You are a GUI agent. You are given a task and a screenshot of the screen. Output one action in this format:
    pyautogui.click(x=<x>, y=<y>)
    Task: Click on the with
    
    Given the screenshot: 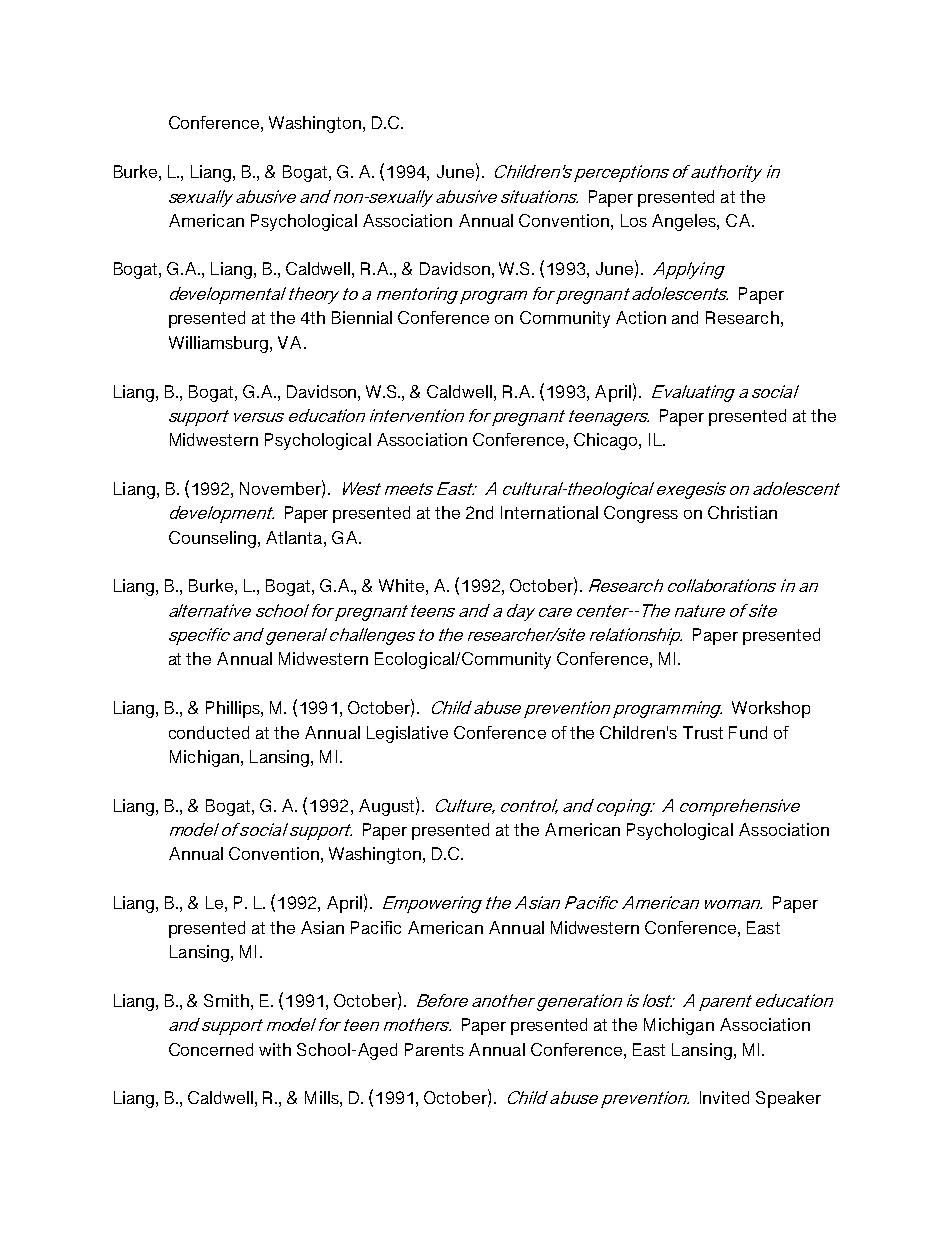 What is the action you would take?
    pyautogui.click(x=275, y=1049)
